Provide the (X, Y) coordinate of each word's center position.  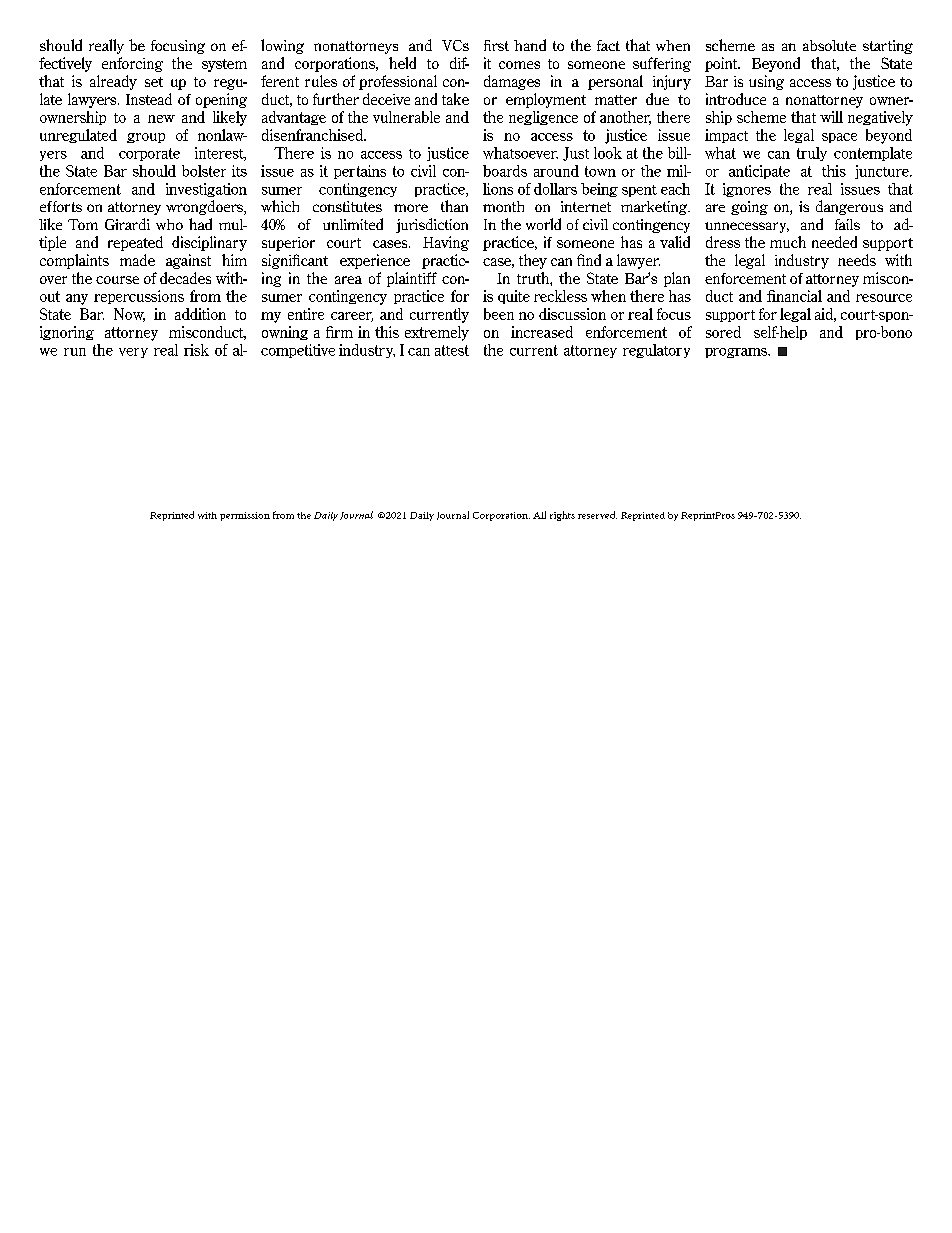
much (788, 242)
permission (245, 516)
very (133, 353)
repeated (135, 243)
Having (446, 243)
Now (129, 315)
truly (812, 154)
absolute (829, 45)
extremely (437, 333)
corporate (149, 154)
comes (519, 65)
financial (794, 296)
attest (452, 350)
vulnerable (406, 117)
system (224, 65)
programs (737, 353)
